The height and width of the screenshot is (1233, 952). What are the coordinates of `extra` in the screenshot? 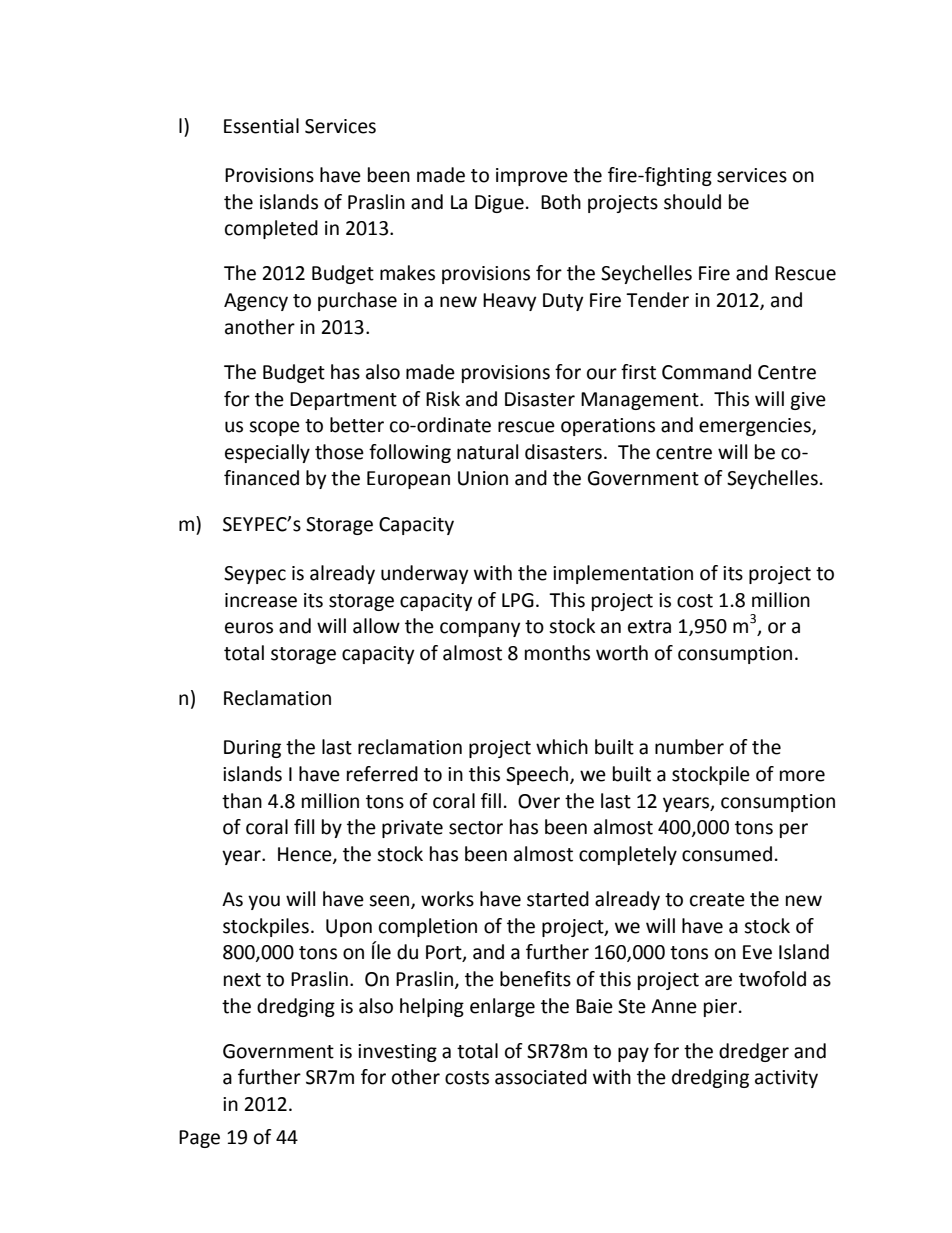 It's located at (649, 627).
